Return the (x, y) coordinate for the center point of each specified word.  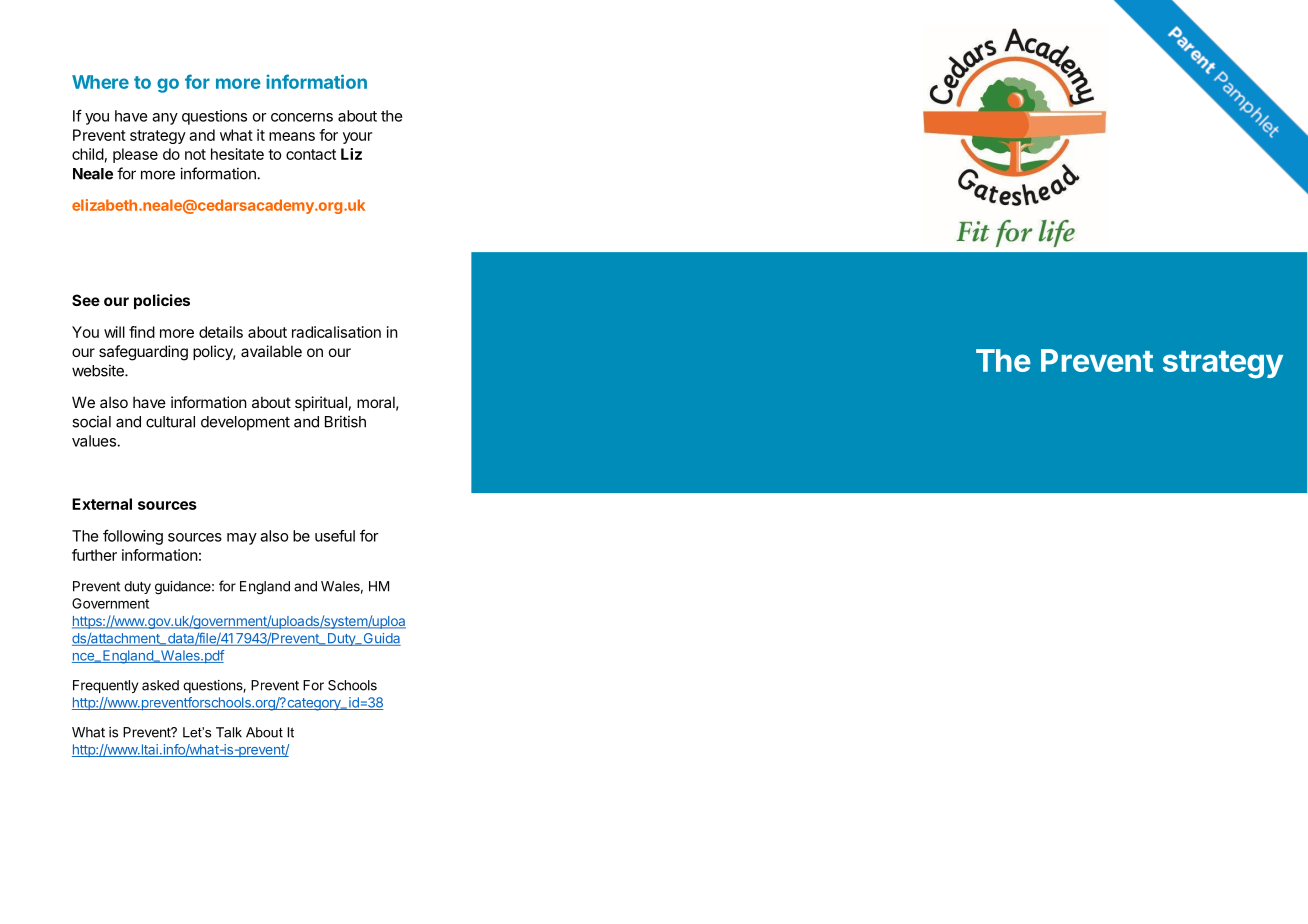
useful (335, 536)
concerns (302, 117)
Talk (229, 732)
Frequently (105, 686)
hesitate (237, 154)
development (245, 423)
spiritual (321, 403)
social (91, 421)
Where (100, 82)
